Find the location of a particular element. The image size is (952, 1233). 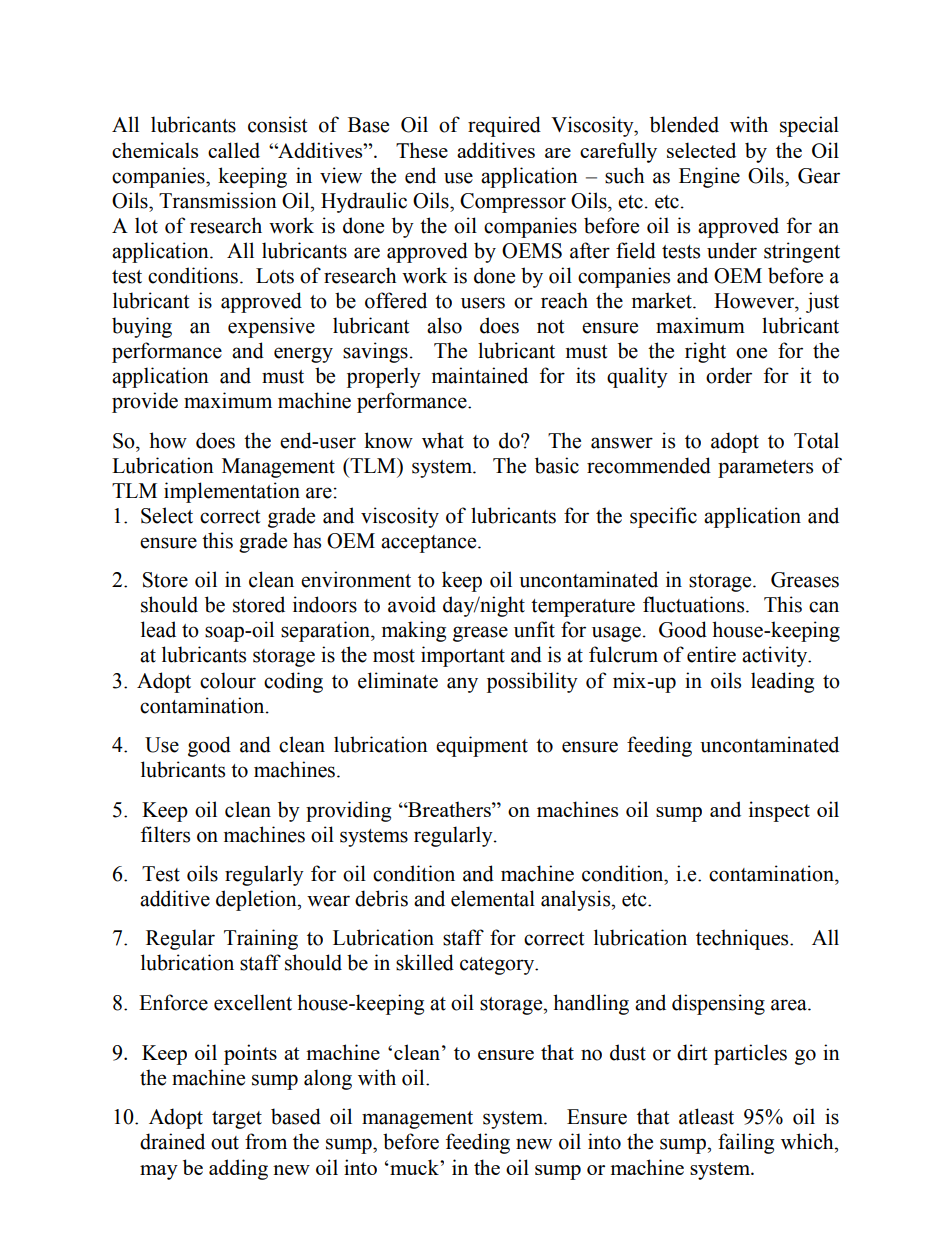

called is located at coordinates (234, 150).
